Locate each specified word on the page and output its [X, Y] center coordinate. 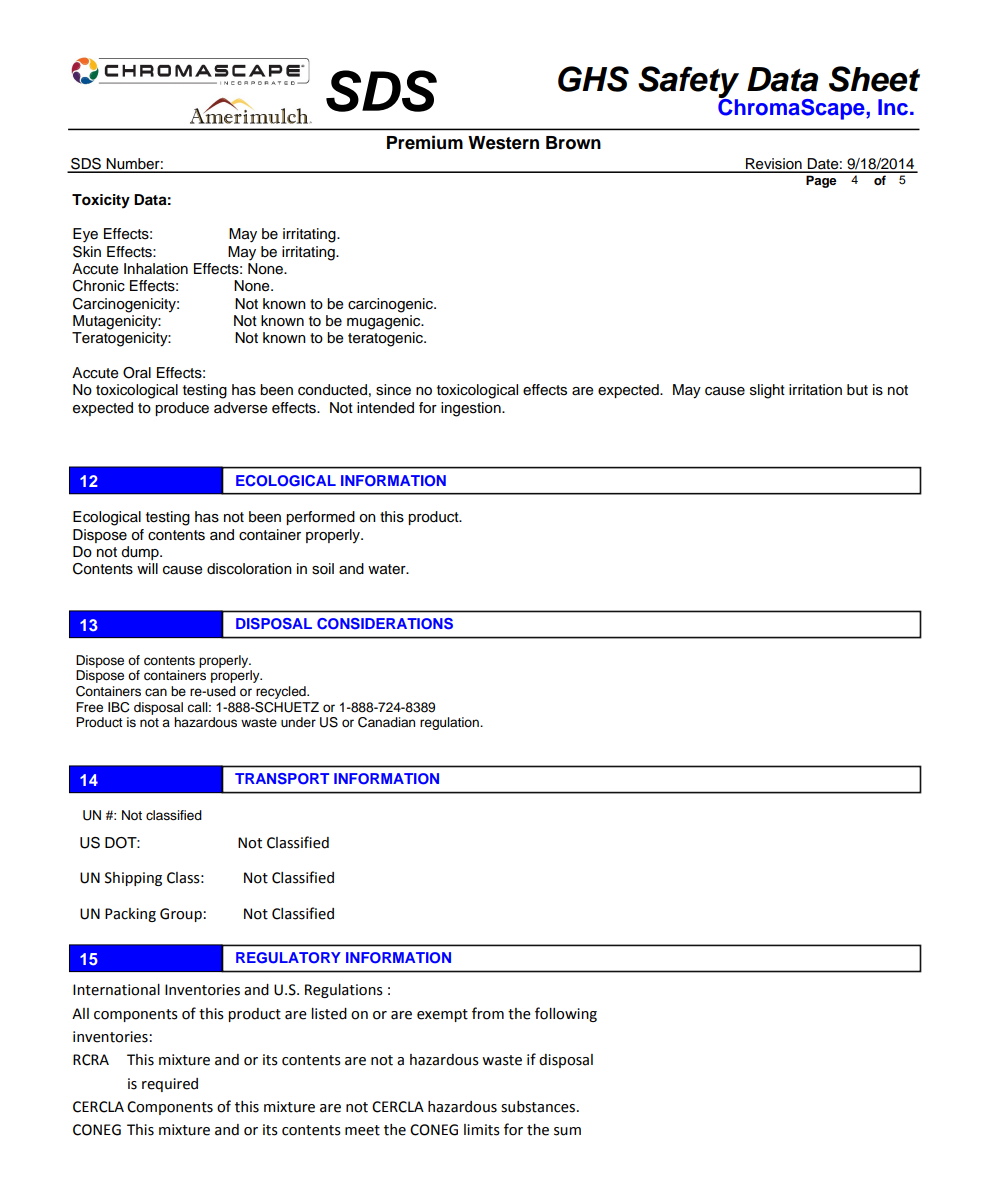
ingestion [472, 409]
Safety [688, 83]
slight [767, 391]
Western [503, 143]
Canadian [386, 722]
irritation [815, 389]
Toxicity [101, 201]
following [566, 1014]
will [147, 568]
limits [482, 1130]
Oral [137, 373]
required [170, 1085]
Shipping [133, 879]
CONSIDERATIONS [385, 624]
